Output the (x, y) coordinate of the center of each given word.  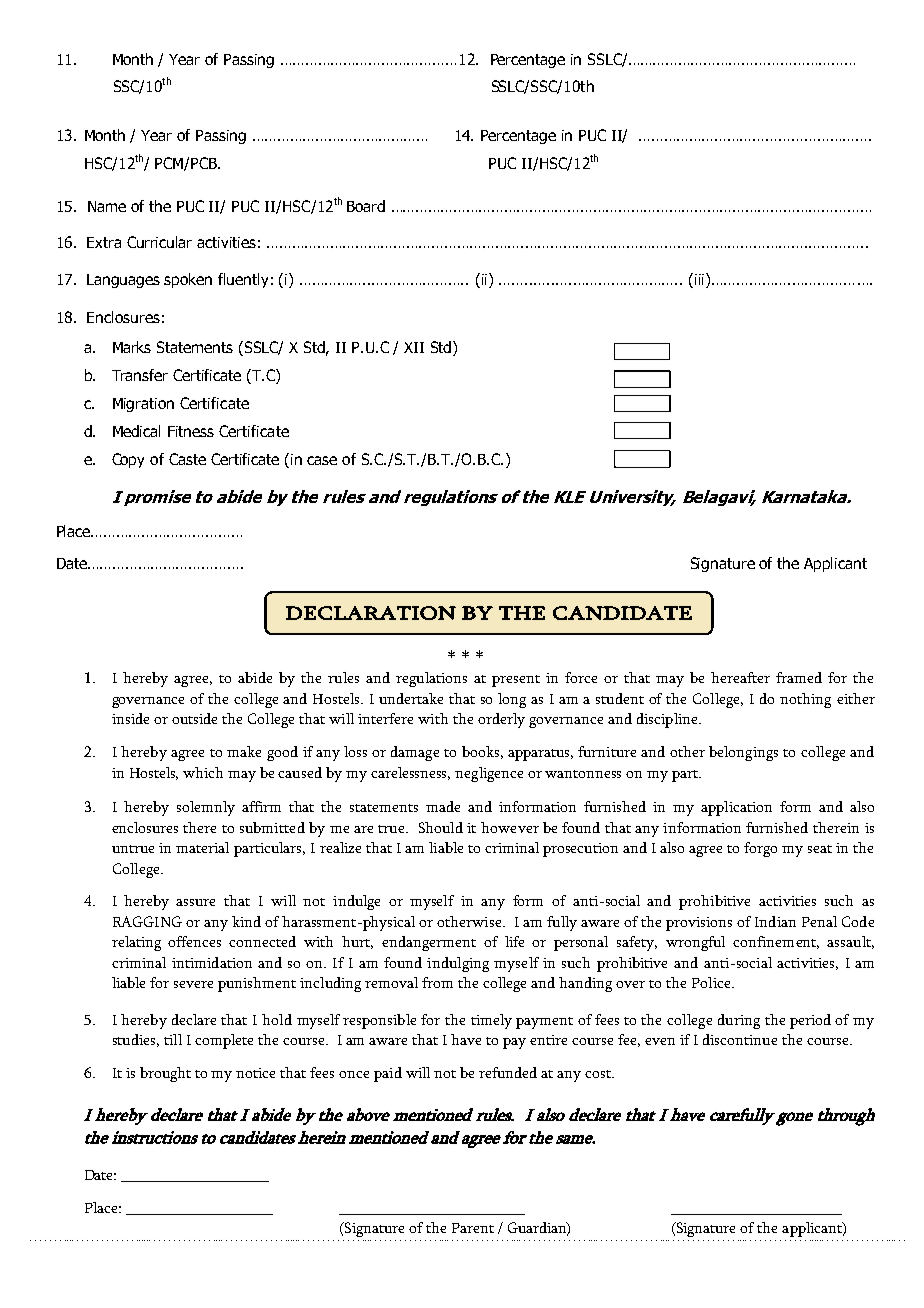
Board (366, 206)
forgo (760, 849)
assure (195, 902)
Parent (473, 1228)
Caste (187, 459)
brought (165, 1074)
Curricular (159, 242)
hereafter (740, 677)
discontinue (740, 1039)
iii (701, 280)
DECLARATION (371, 613)
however (510, 827)
